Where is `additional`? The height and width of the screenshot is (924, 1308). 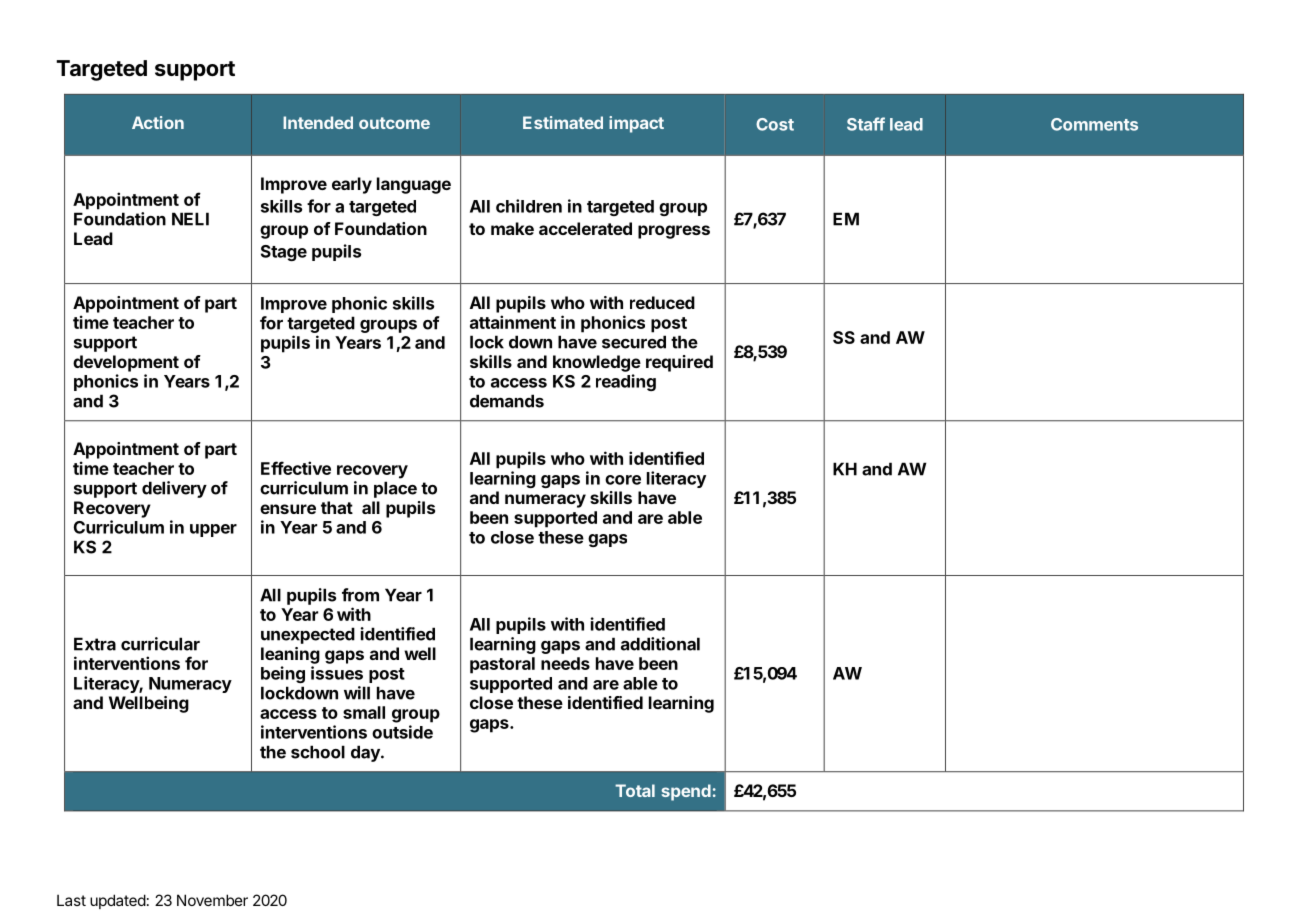 additional is located at coordinates (660, 644).
